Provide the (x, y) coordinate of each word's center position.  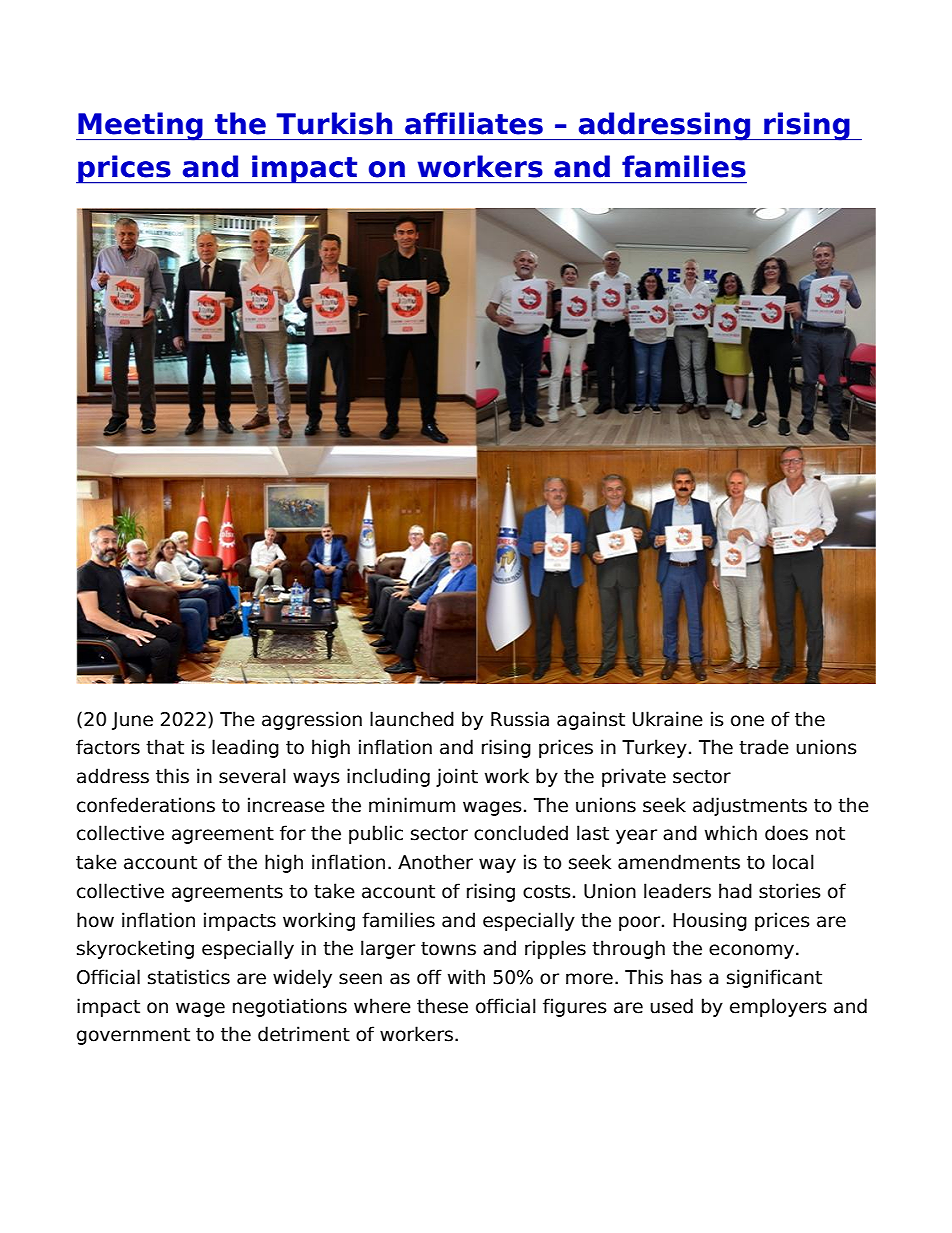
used (671, 1006)
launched (412, 719)
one (747, 721)
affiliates (474, 123)
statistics (189, 977)
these (442, 1006)
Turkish (334, 123)
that (165, 747)
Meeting (140, 126)
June (132, 721)
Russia (520, 719)
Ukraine (668, 719)
